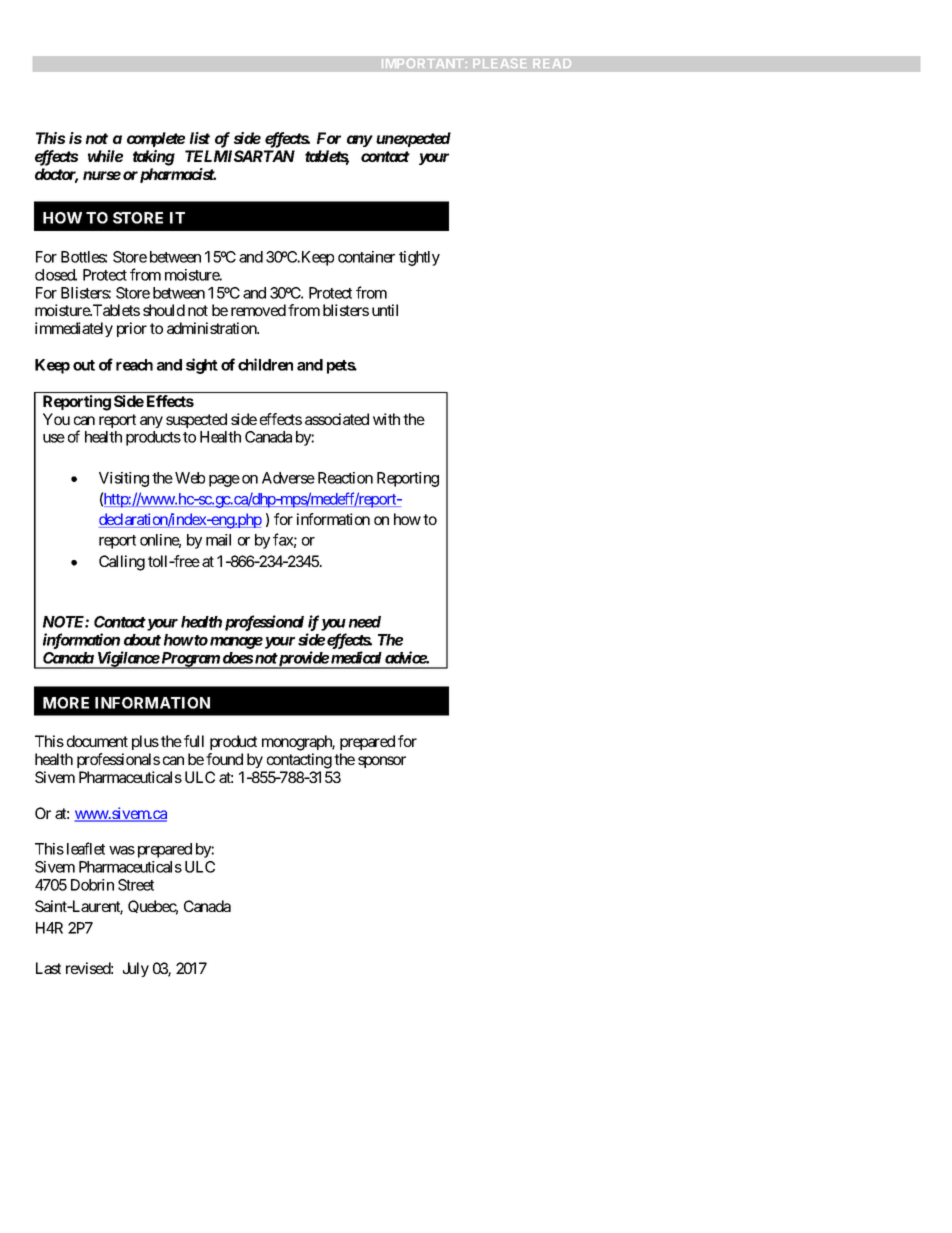 Image resolution: width=952 pixels, height=1233 pixels. I want to click on Street, so click(136, 885).
